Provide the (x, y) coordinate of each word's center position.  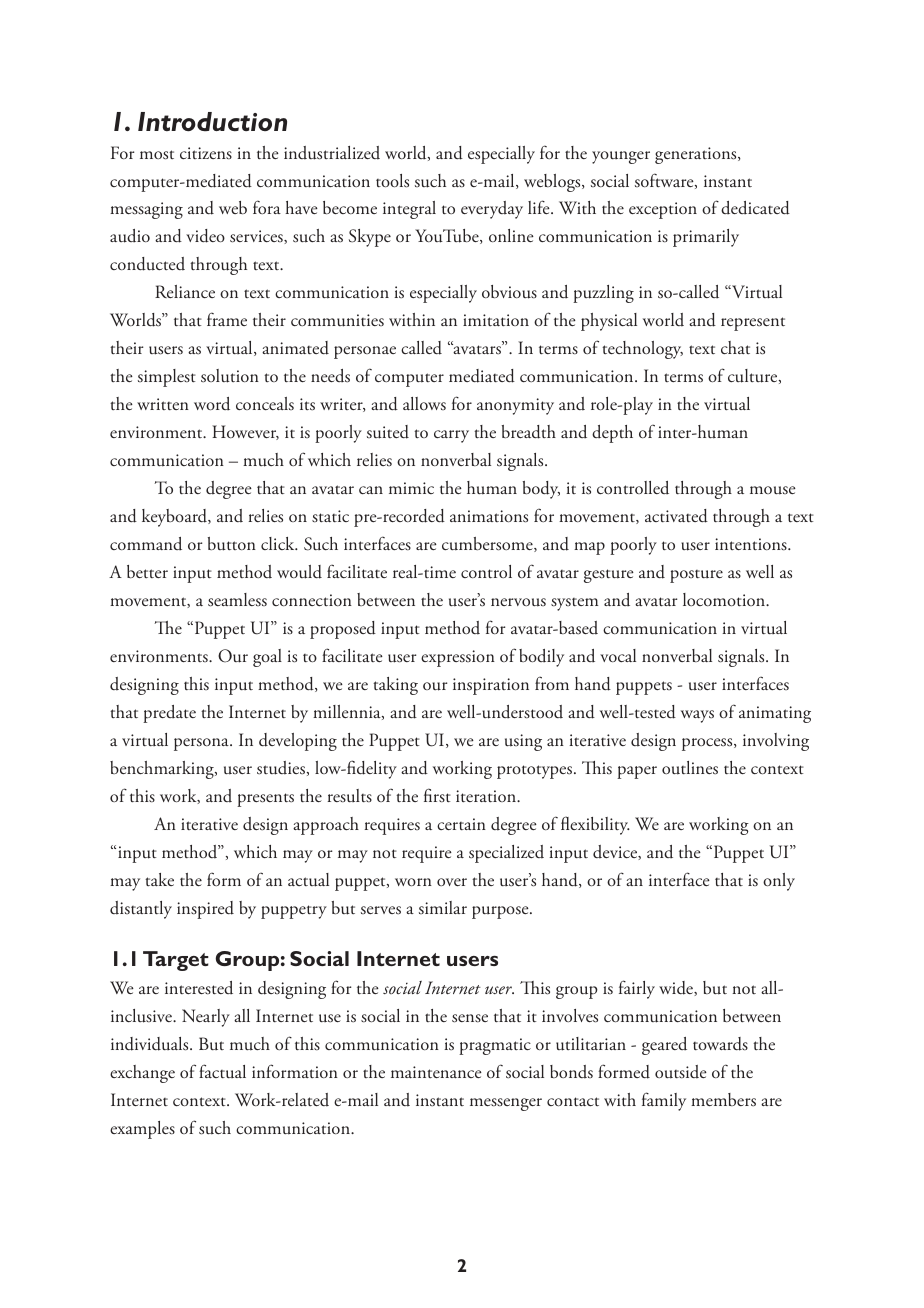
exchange (142, 1074)
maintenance (436, 1072)
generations (697, 155)
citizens (206, 153)
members (723, 1100)
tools (392, 181)
